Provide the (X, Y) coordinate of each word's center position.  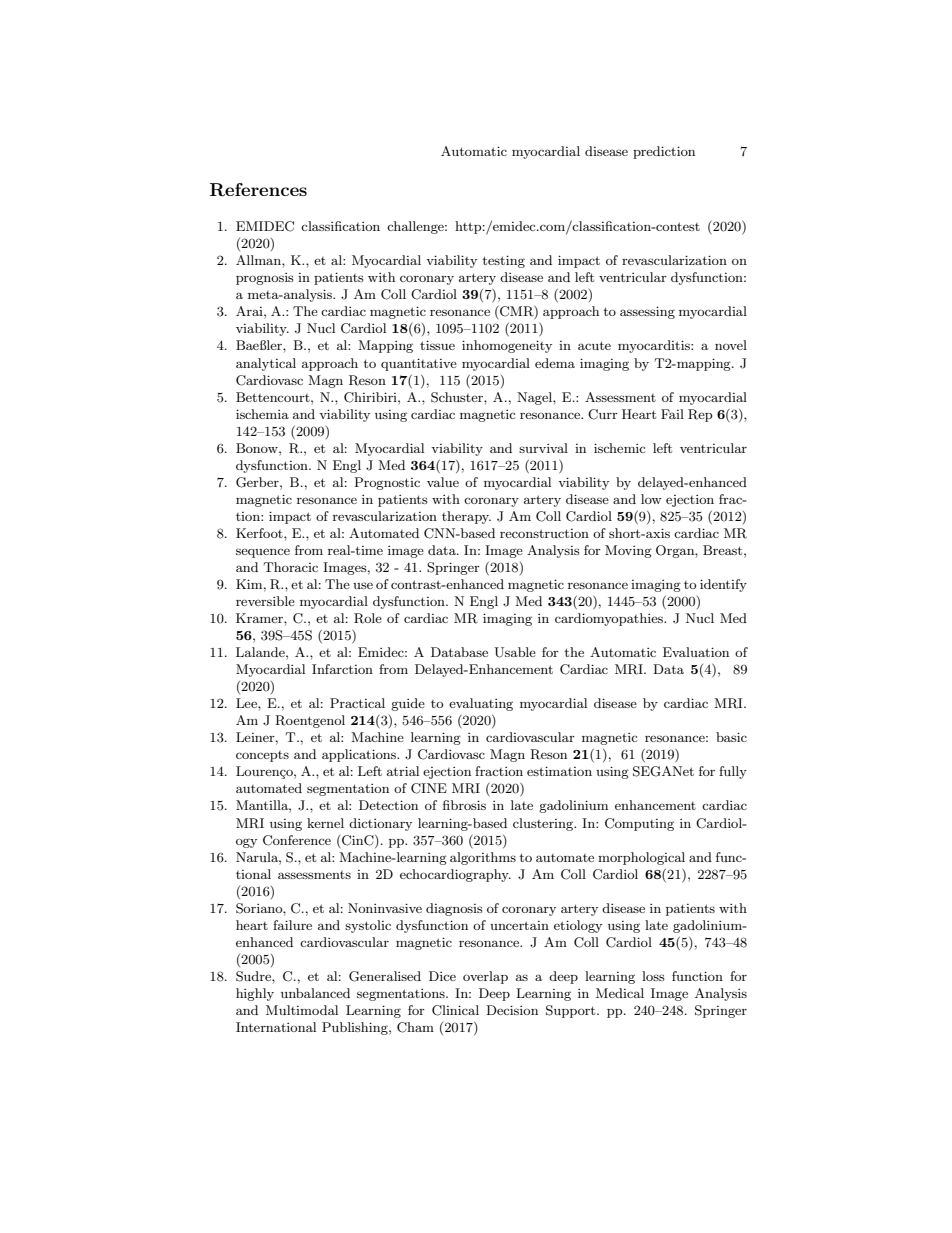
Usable (515, 652)
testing (504, 261)
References (258, 190)
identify (723, 585)
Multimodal (302, 1010)
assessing (647, 312)
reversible (265, 601)
